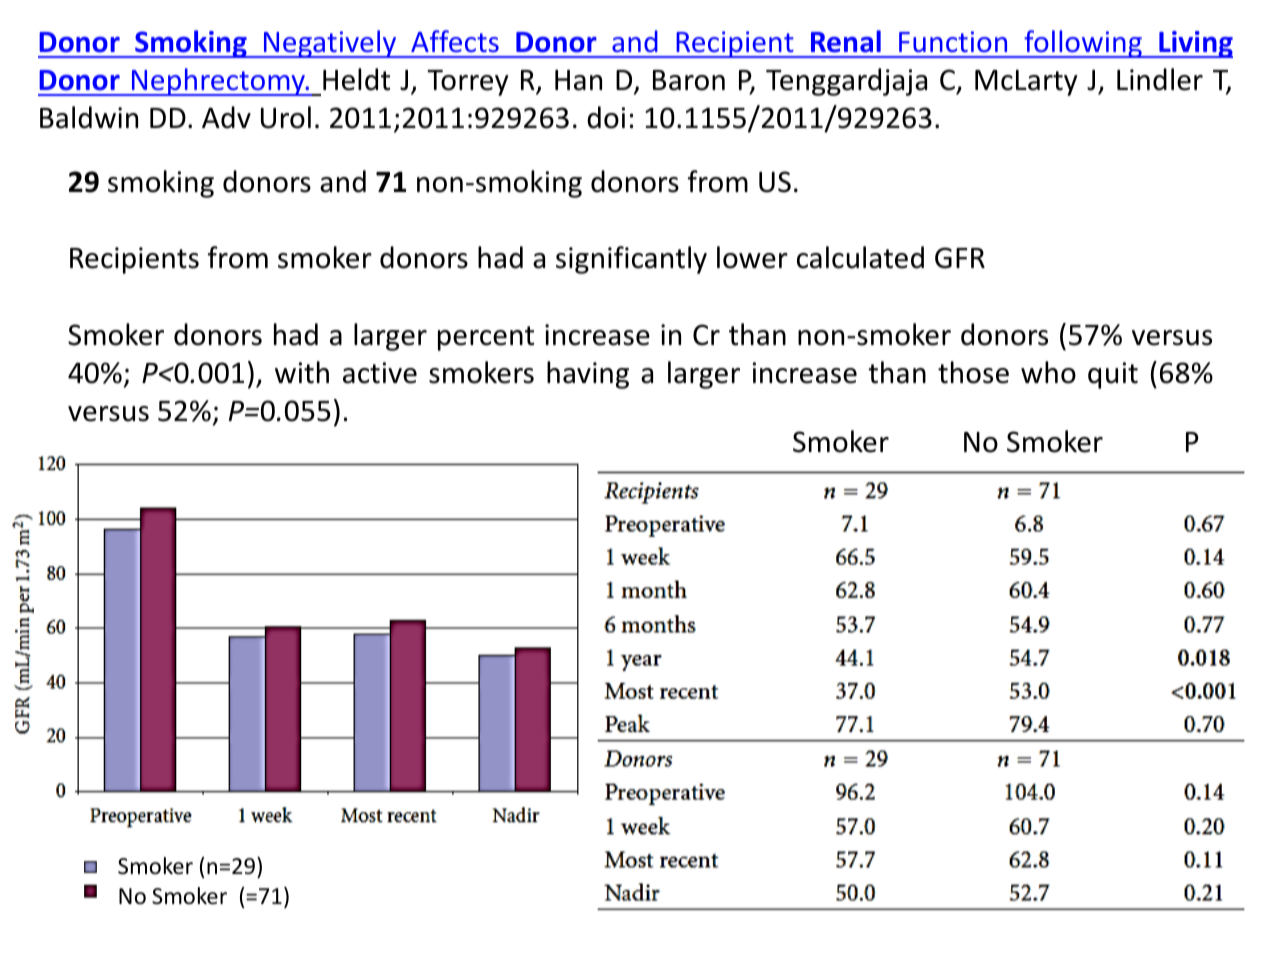  I want to click on Affects, so click(455, 41).
